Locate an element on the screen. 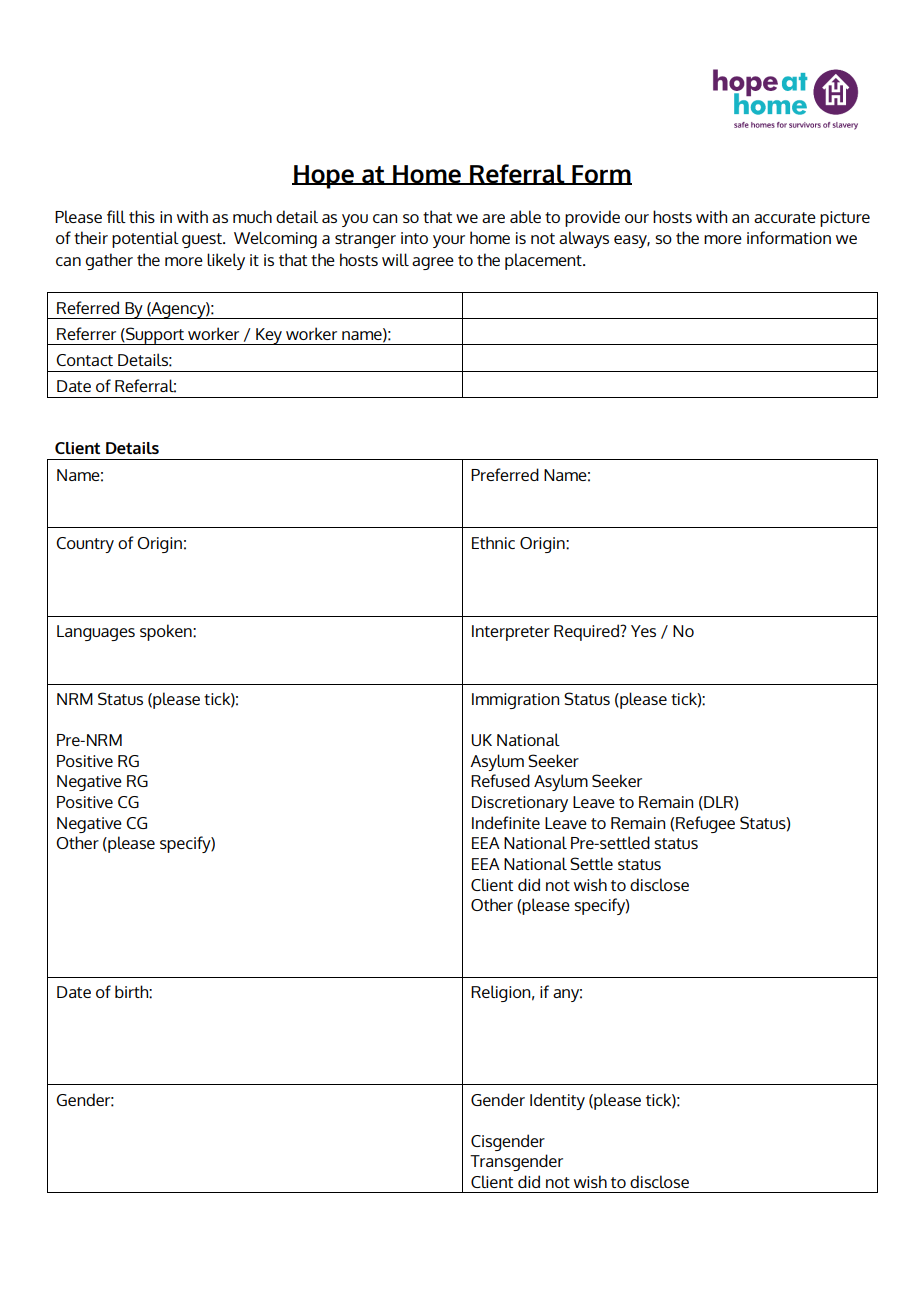 This screenshot has width=924, height=1308. Identity is located at coordinates (557, 1101).
